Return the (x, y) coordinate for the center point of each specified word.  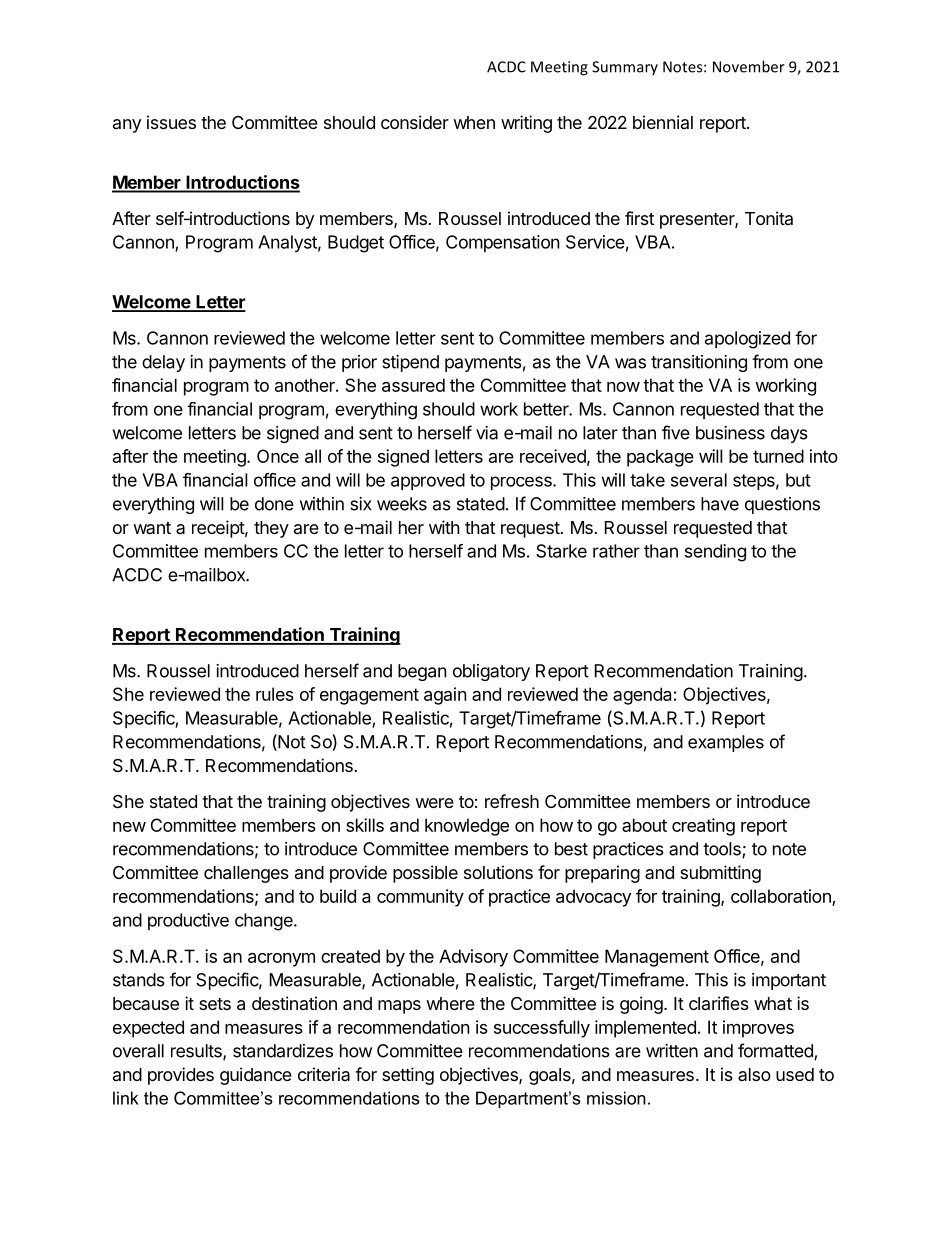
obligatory (491, 672)
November (749, 66)
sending (715, 553)
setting (408, 1076)
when (474, 122)
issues (171, 122)
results (197, 1052)
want (152, 528)
